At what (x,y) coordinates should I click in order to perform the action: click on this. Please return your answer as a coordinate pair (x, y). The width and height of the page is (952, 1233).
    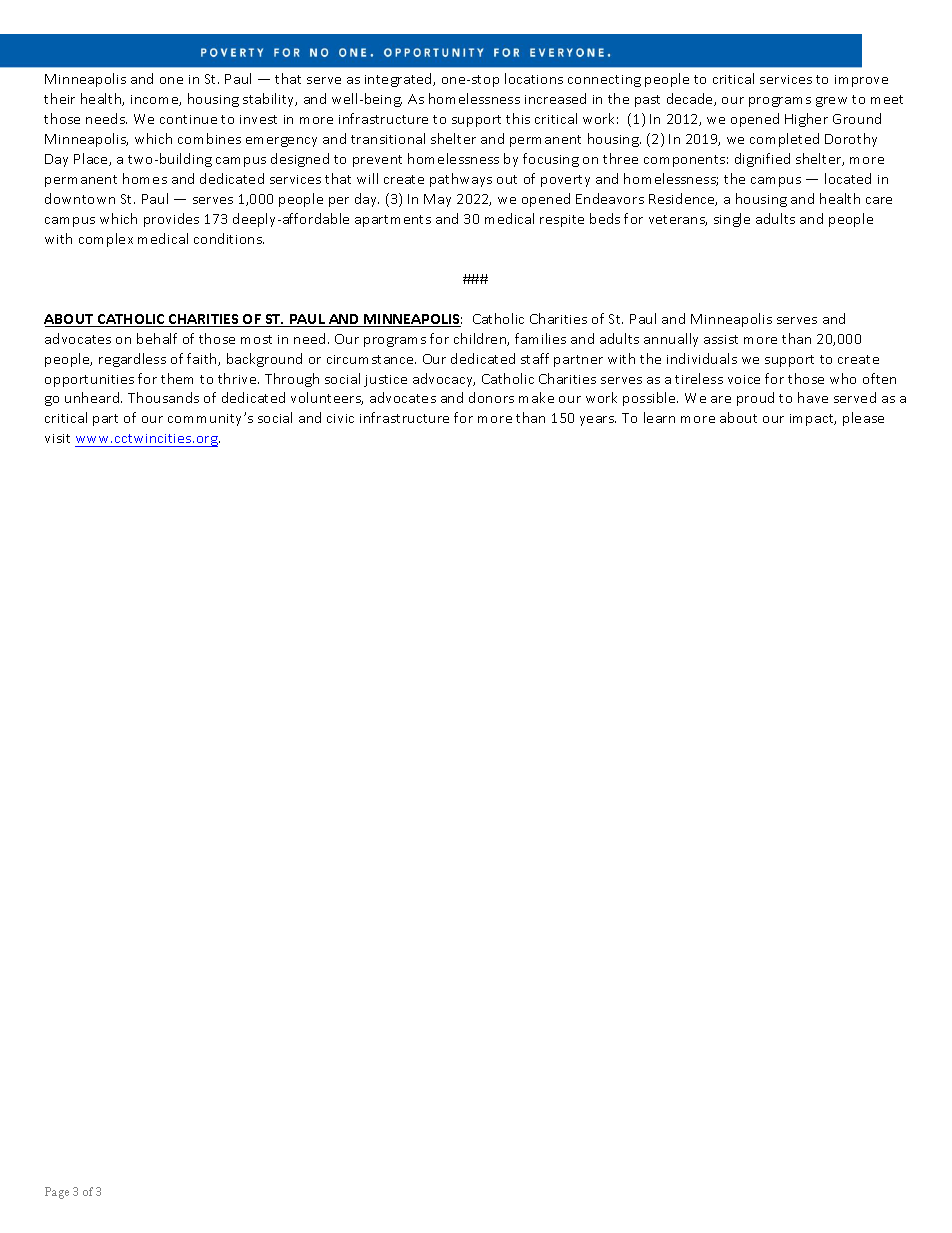
    Looking at the image, I should click on (518, 118).
